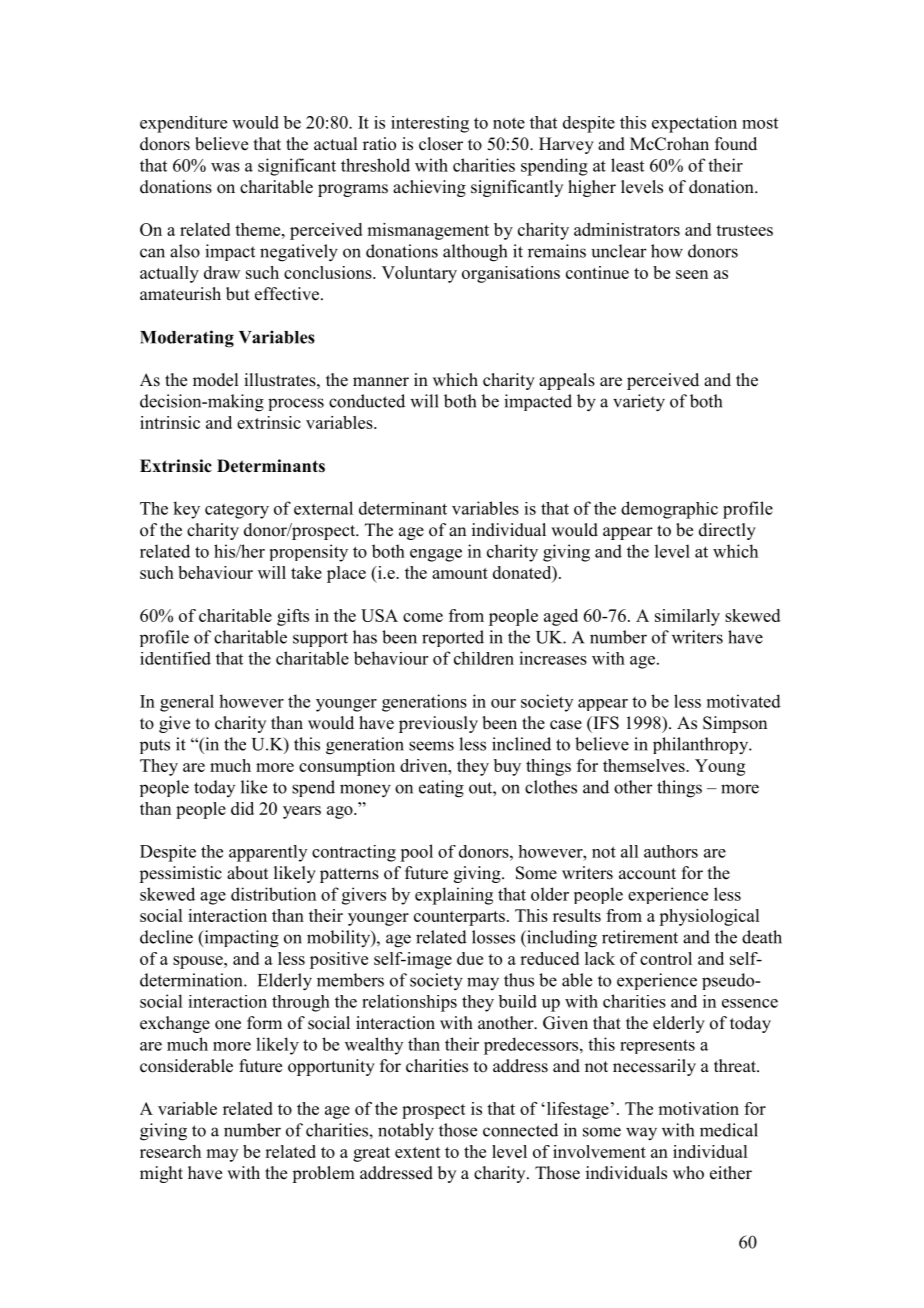 This image has width=924, height=1308. Describe the element at coordinates (381, 382) in the image. I see `manner` at that location.
